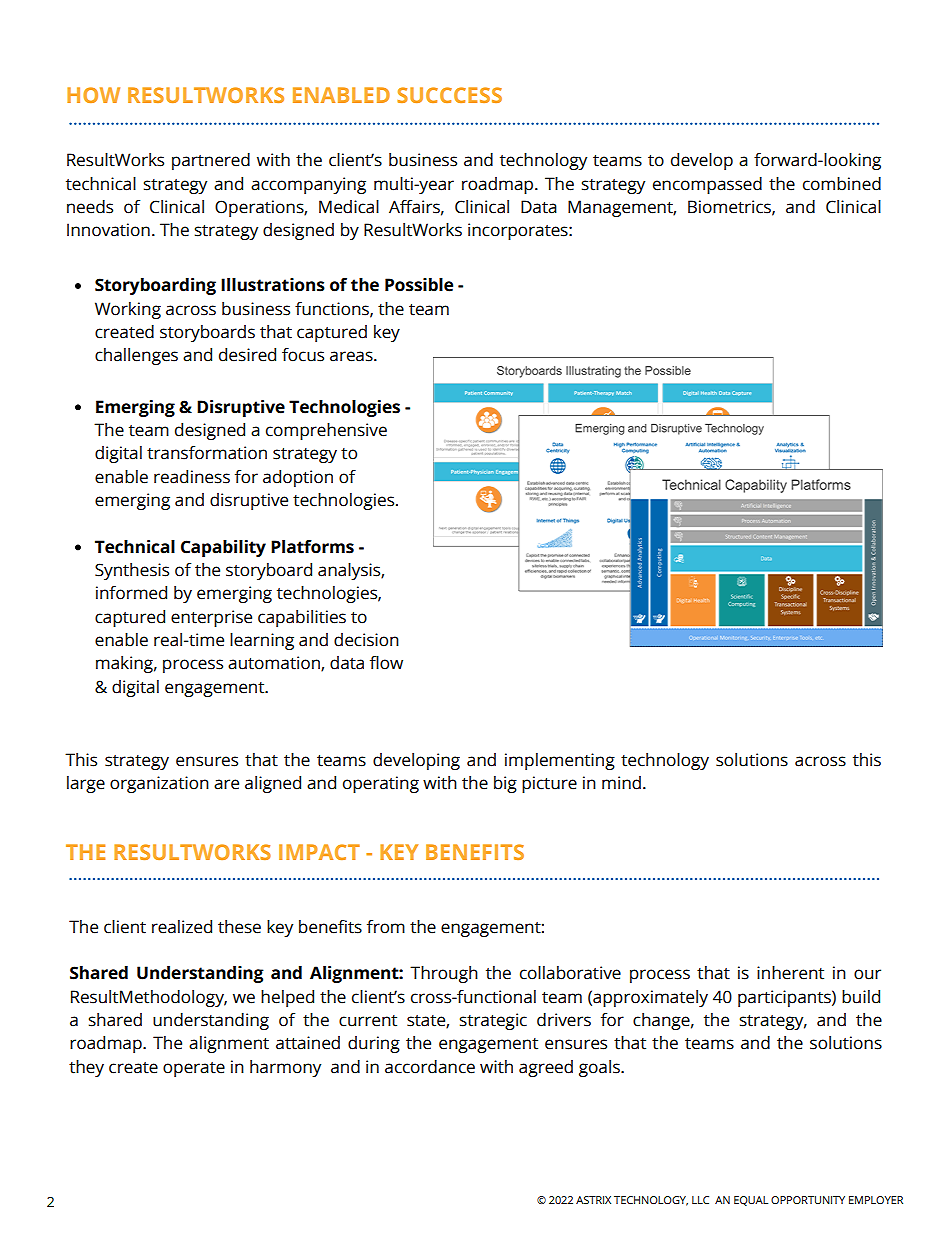  What do you see at coordinates (211, 161) in the image?
I see `partnered` at bounding box center [211, 161].
